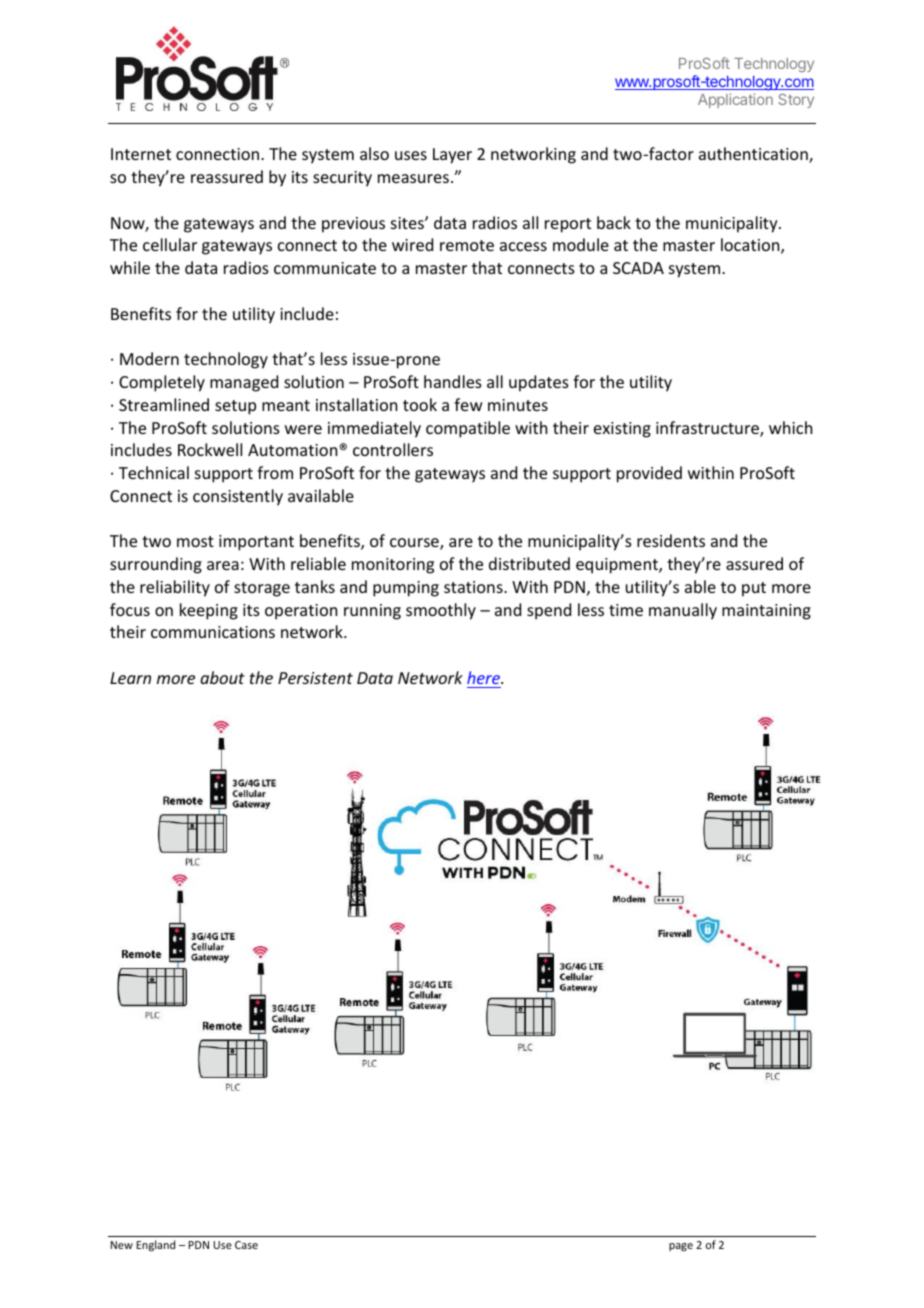  Describe the element at coordinates (485, 677) in the image. I see `here` at that location.
